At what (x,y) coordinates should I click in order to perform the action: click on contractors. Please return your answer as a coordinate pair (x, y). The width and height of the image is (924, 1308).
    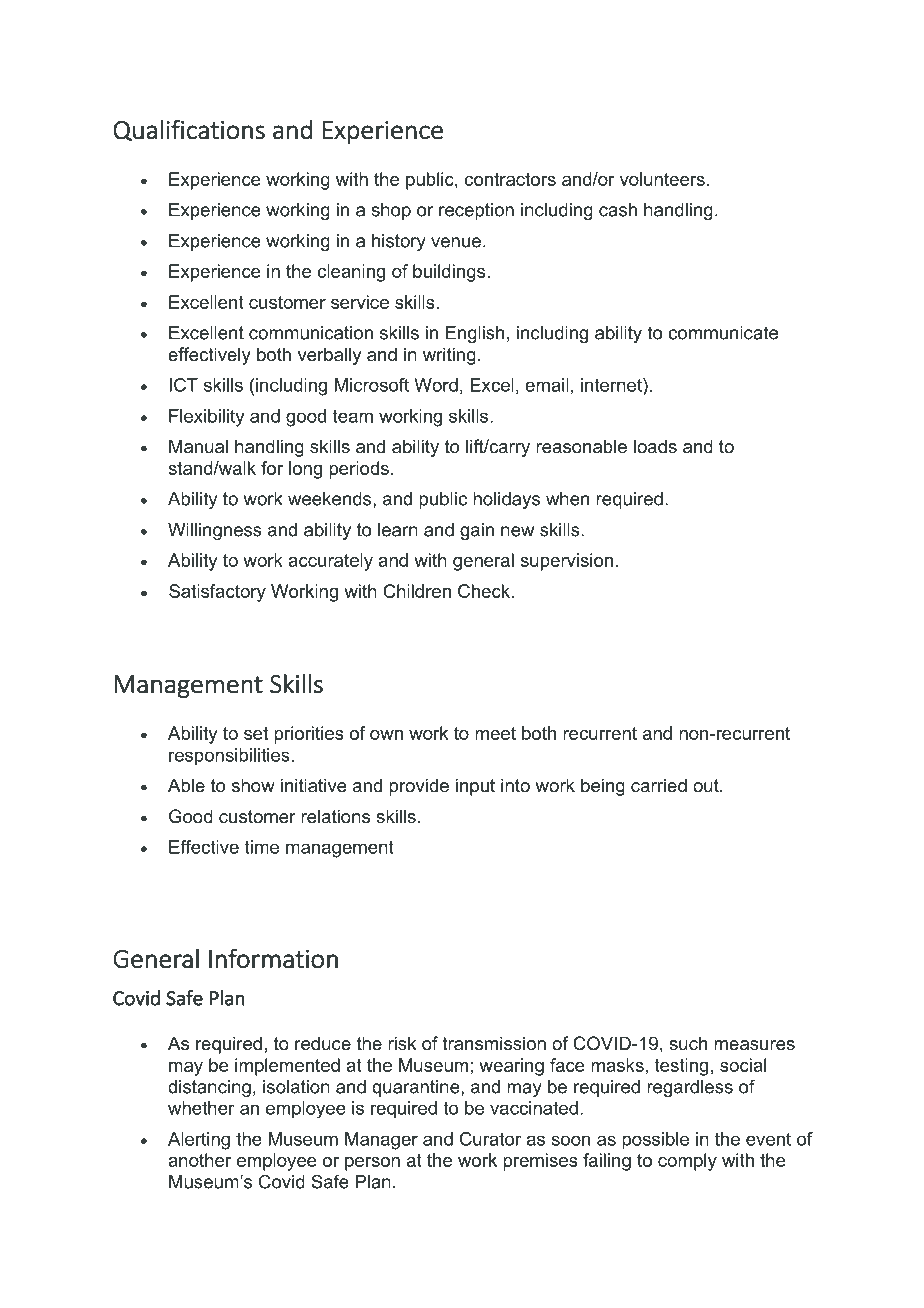
    Looking at the image, I should click on (510, 179).
